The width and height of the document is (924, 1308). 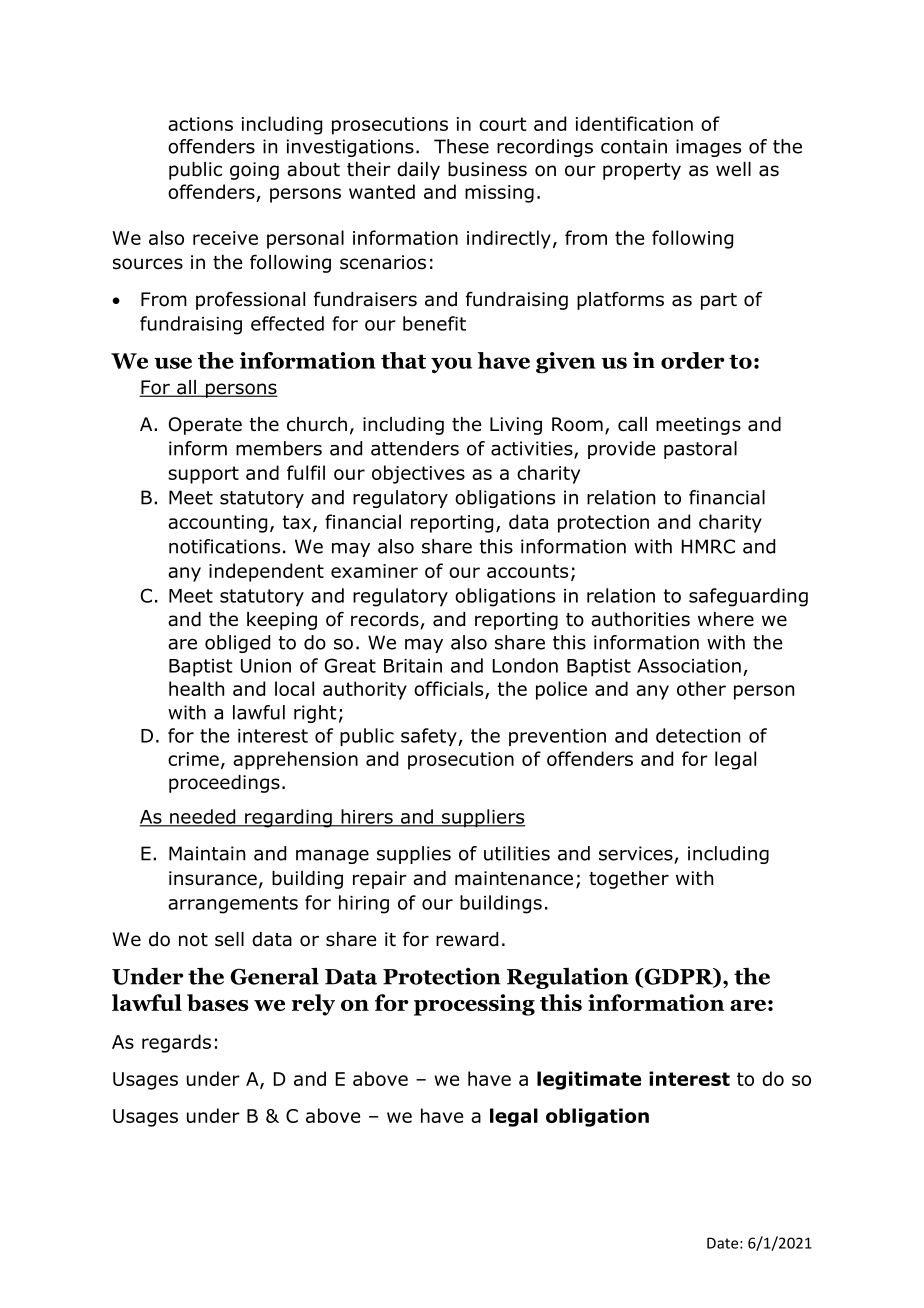 What do you see at coordinates (193, 759) in the document?
I see `crime` at bounding box center [193, 759].
